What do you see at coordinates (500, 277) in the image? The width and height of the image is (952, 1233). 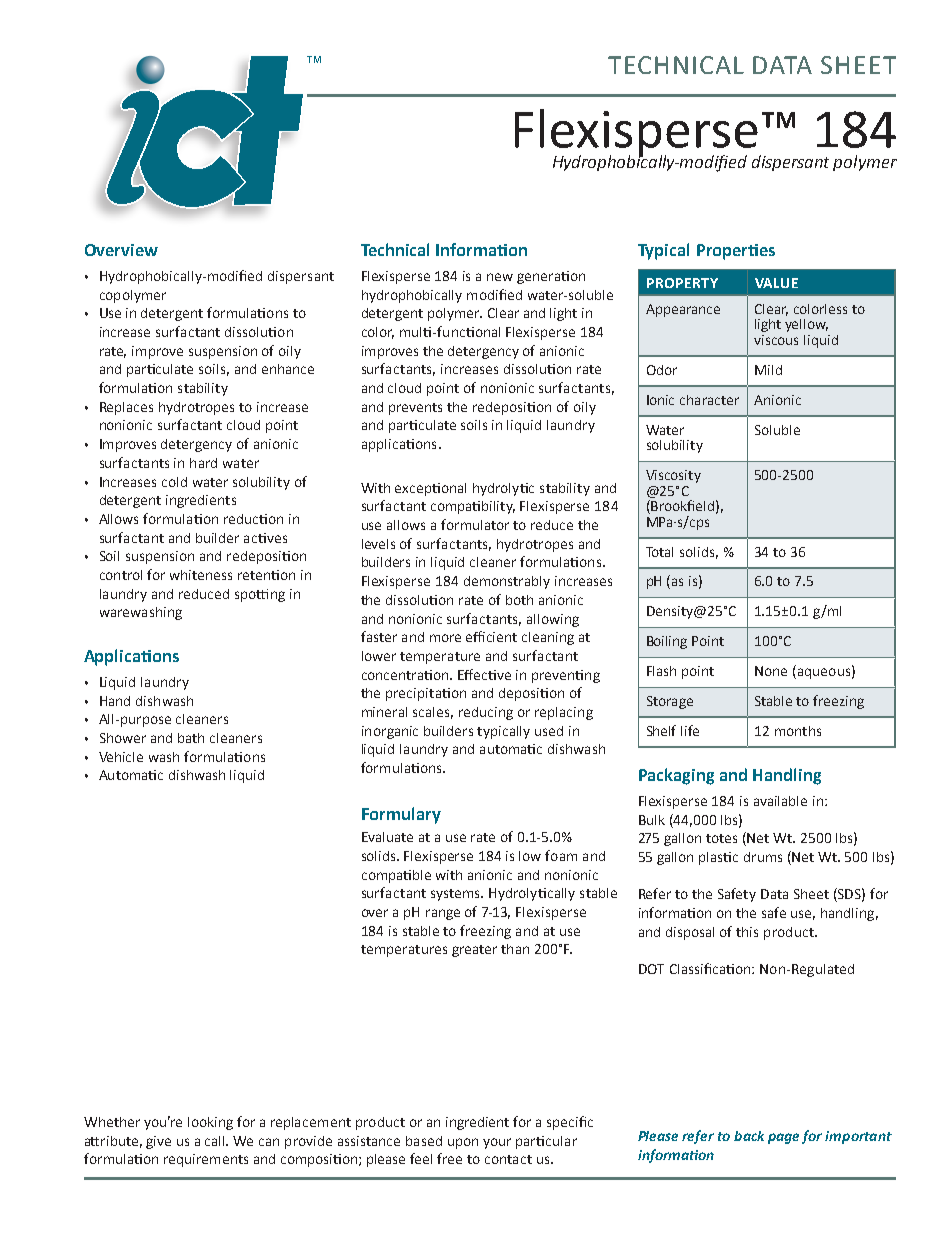 I see `new` at bounding box center [500, 277].
